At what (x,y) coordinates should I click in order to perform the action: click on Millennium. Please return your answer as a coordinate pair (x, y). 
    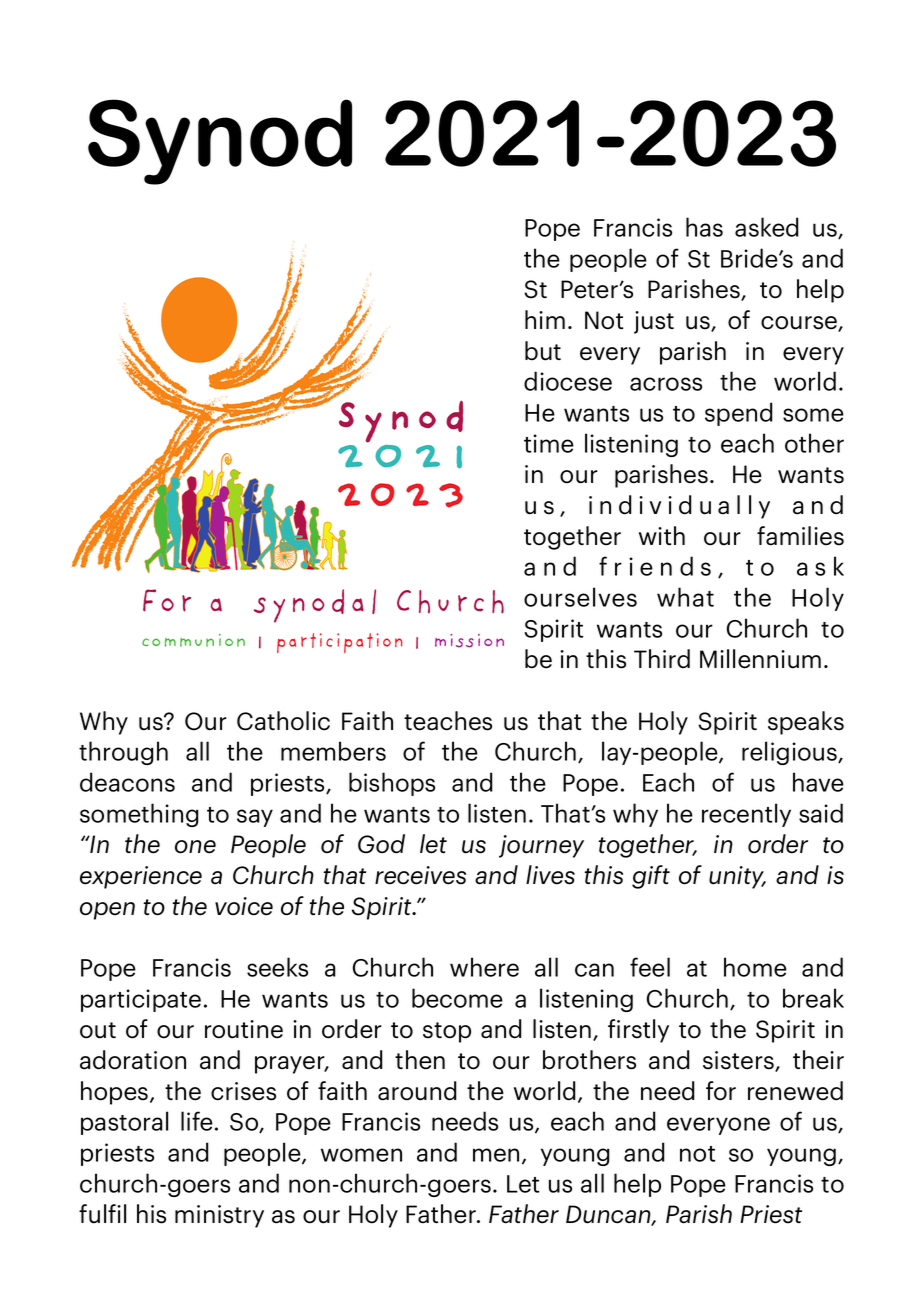
    Looking at the image, I should click on (760, 659).
